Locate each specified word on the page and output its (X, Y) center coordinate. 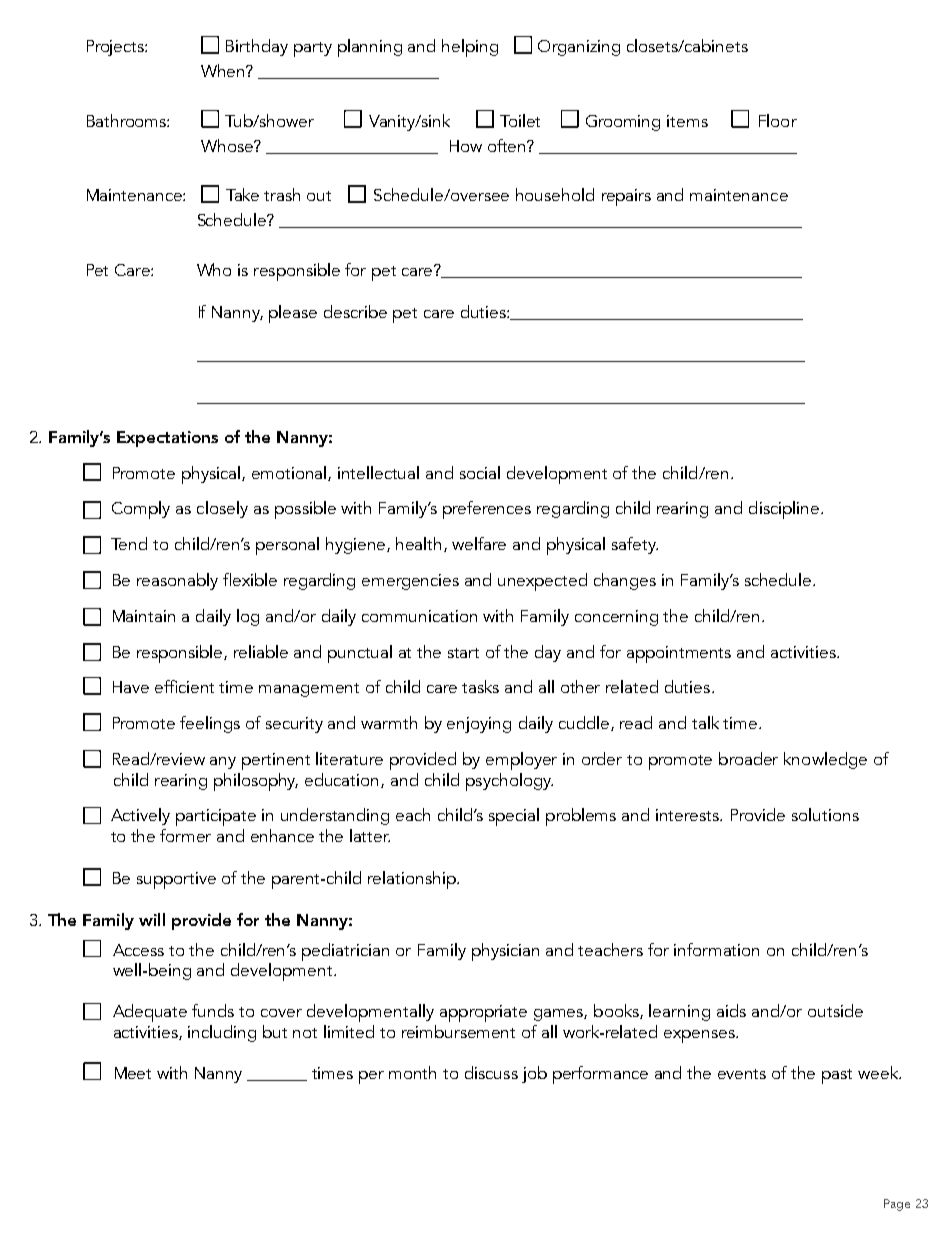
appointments (679, 654)
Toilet (520, 120)
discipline (785, 510)
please (293, 314)
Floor (778, 120)
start (463, 653)
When (224, 70)
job (534, 1074)
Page (897, 1205)
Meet (133, 1073)
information (716, 949)
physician (505, 952)
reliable (261, 651)
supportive (176, 880)
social (480, 472)
